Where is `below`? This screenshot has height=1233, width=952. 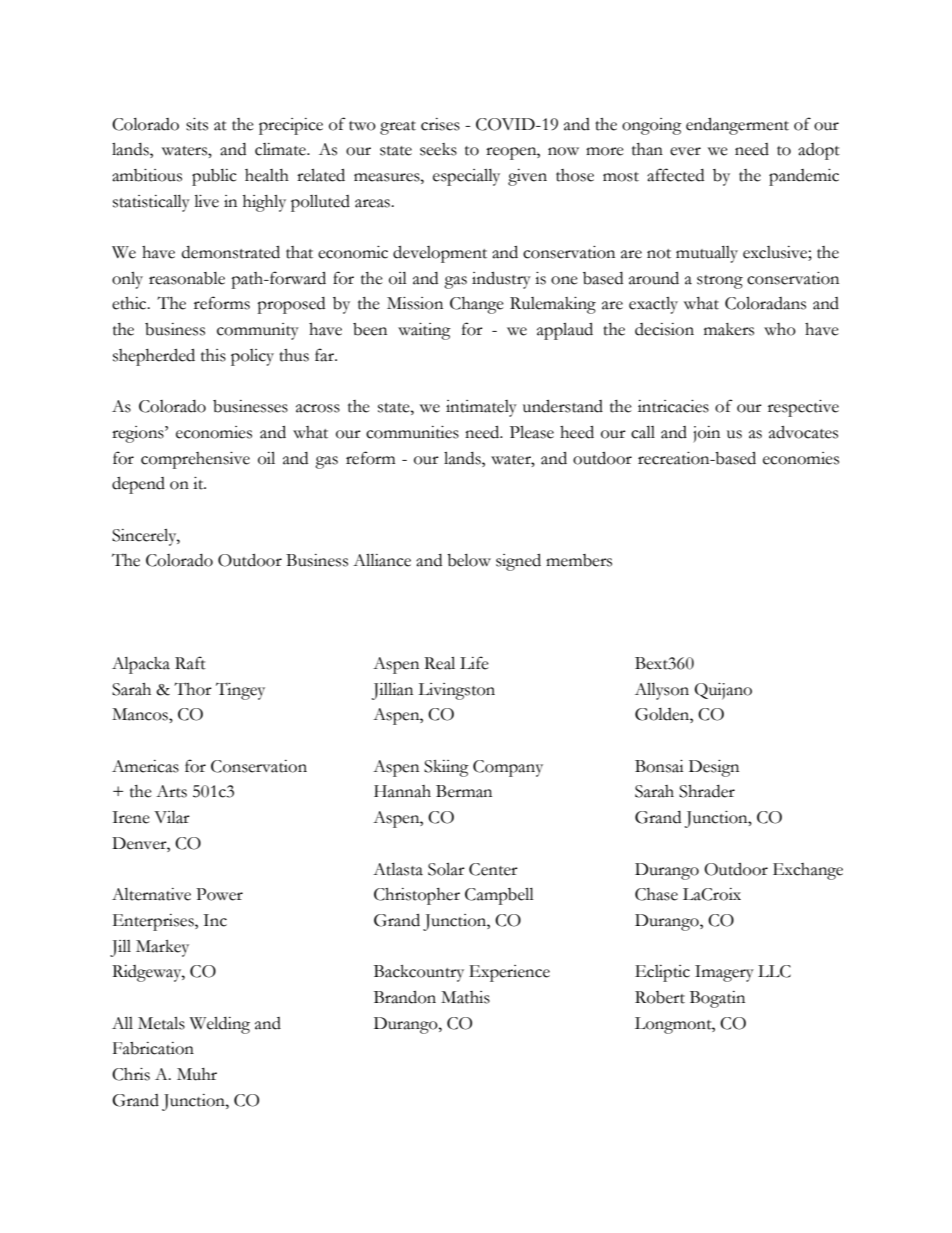 below is located at coordinates (469, 560).
